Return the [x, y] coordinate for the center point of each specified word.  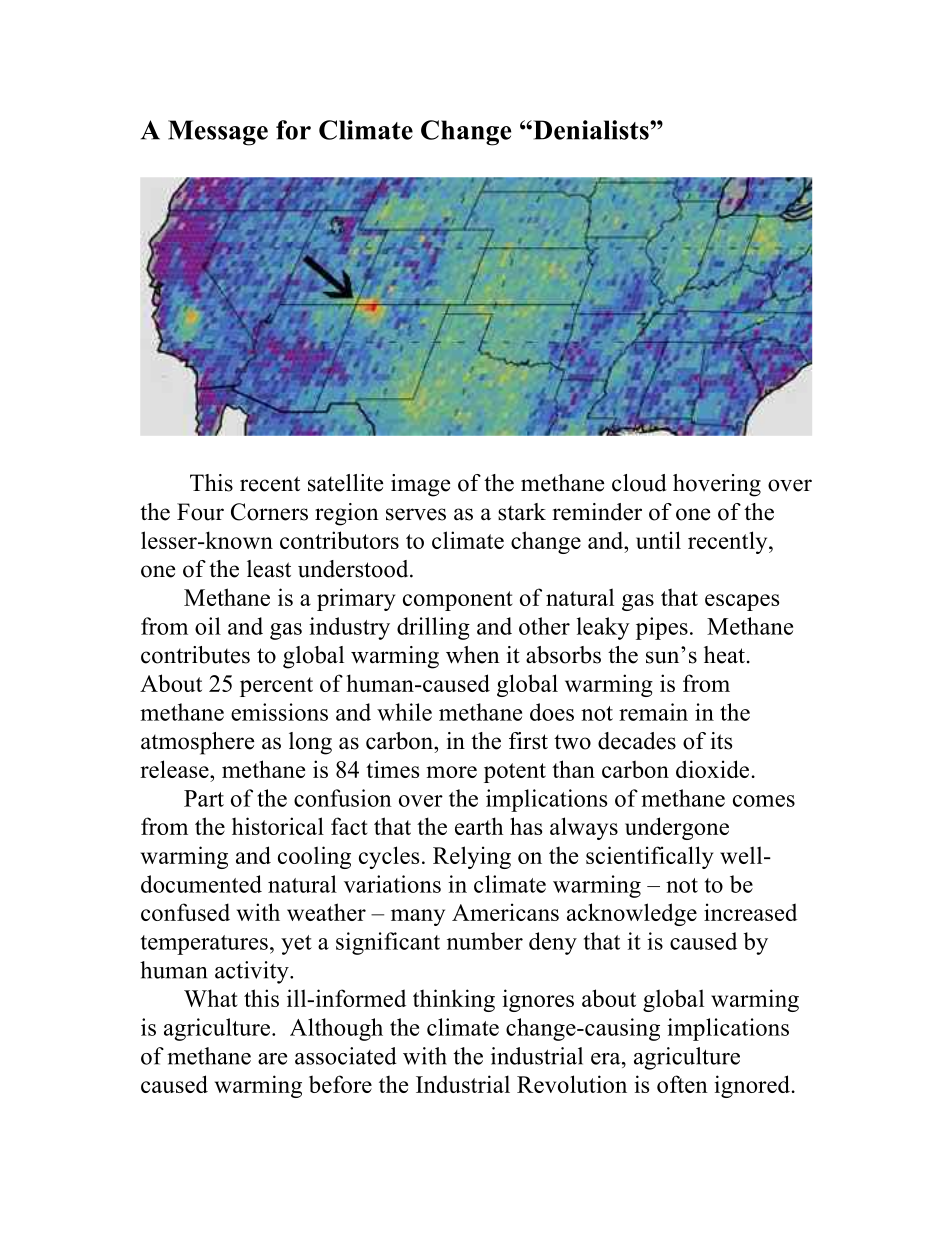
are [272, 1059]
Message [218, 133]
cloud [639, 483]
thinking [454, 1000]
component [458, 601]
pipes [662, 628]
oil [208, 626]
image [420, 485]
